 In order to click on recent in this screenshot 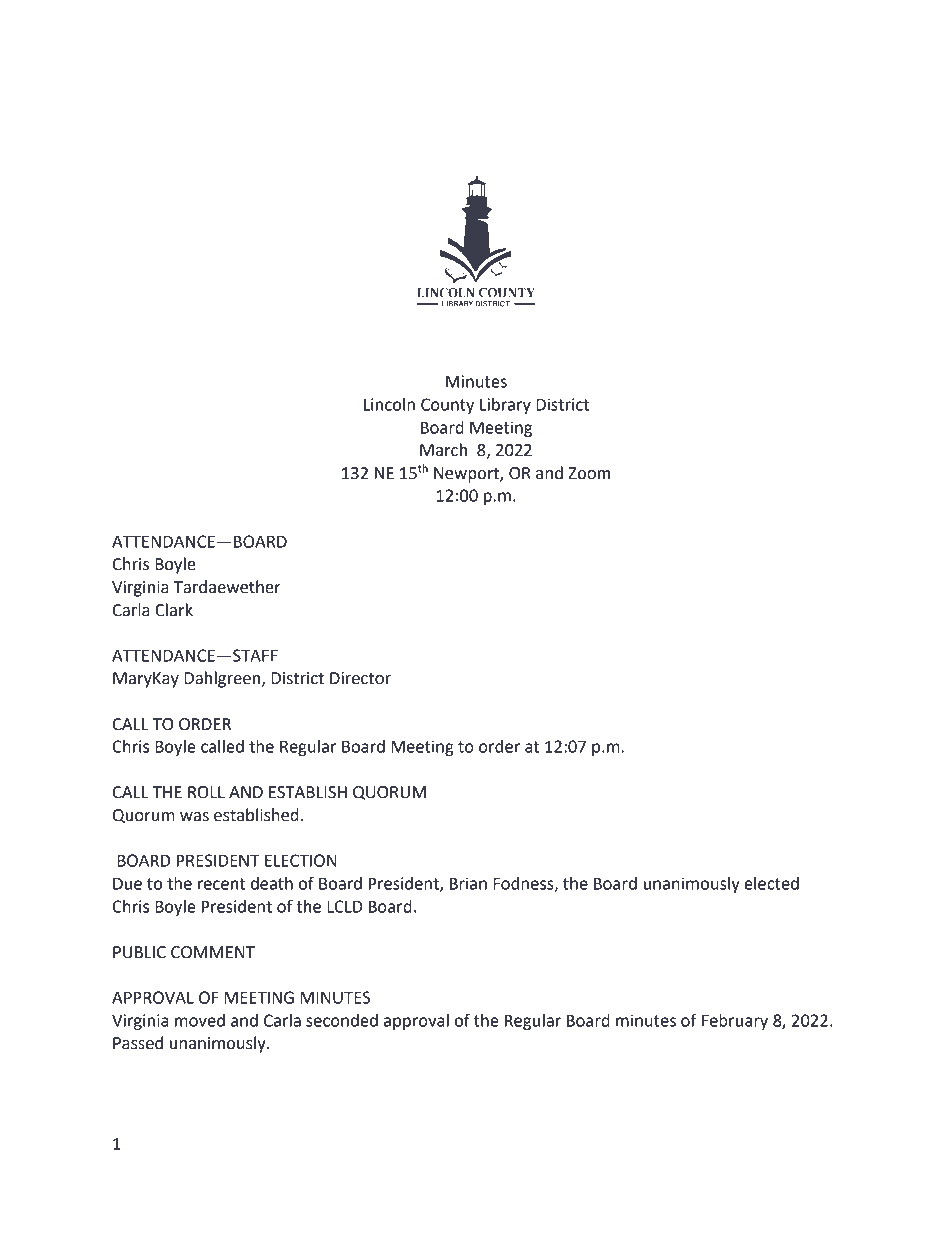, I will do `click(221, 884)`.
